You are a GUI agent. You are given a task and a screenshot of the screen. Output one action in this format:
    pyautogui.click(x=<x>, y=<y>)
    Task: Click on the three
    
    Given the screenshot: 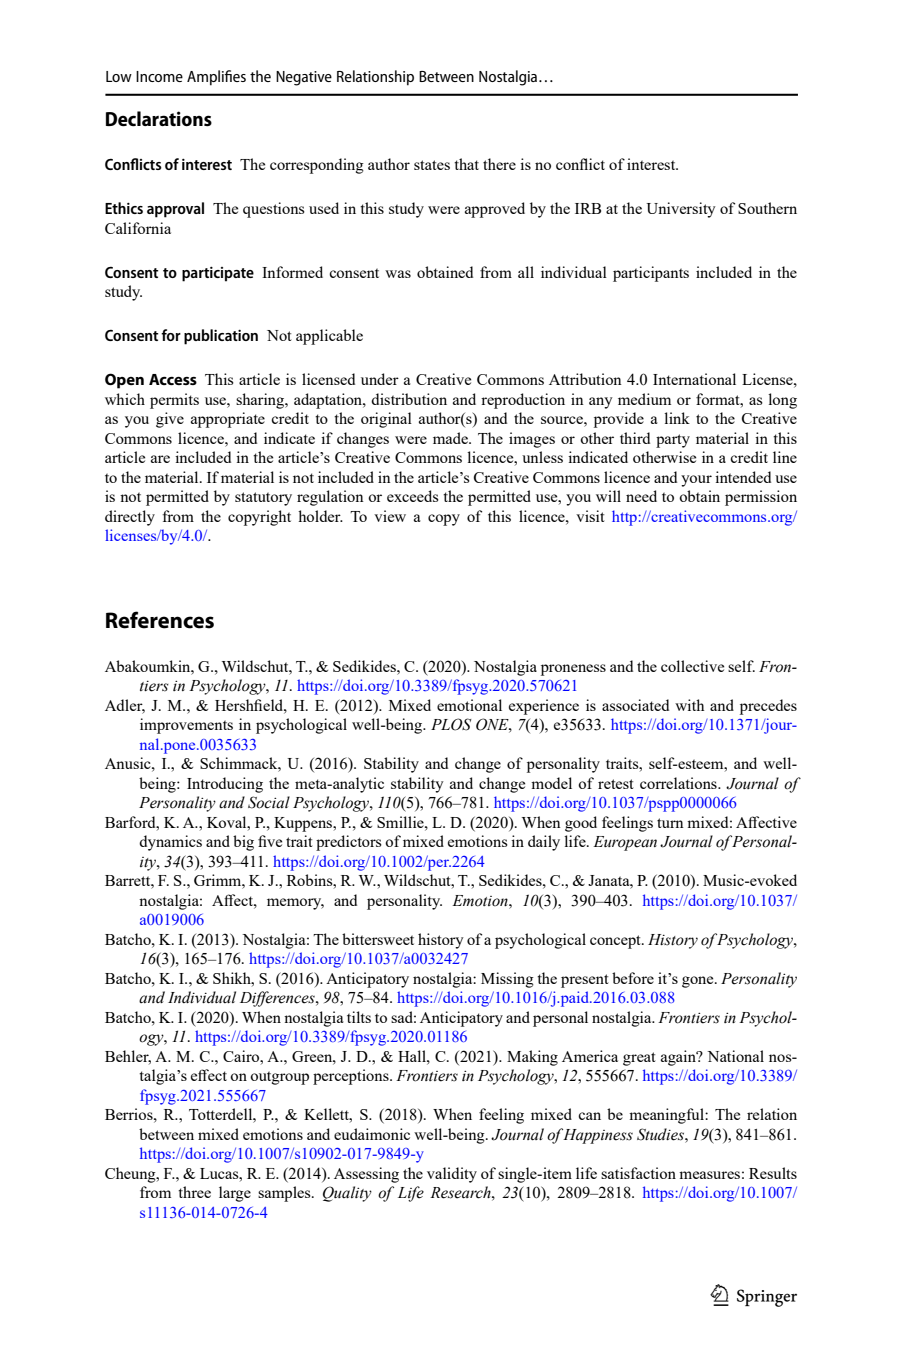 What is the action you would take?
    pyautogui.click(x=194, y=1192)
